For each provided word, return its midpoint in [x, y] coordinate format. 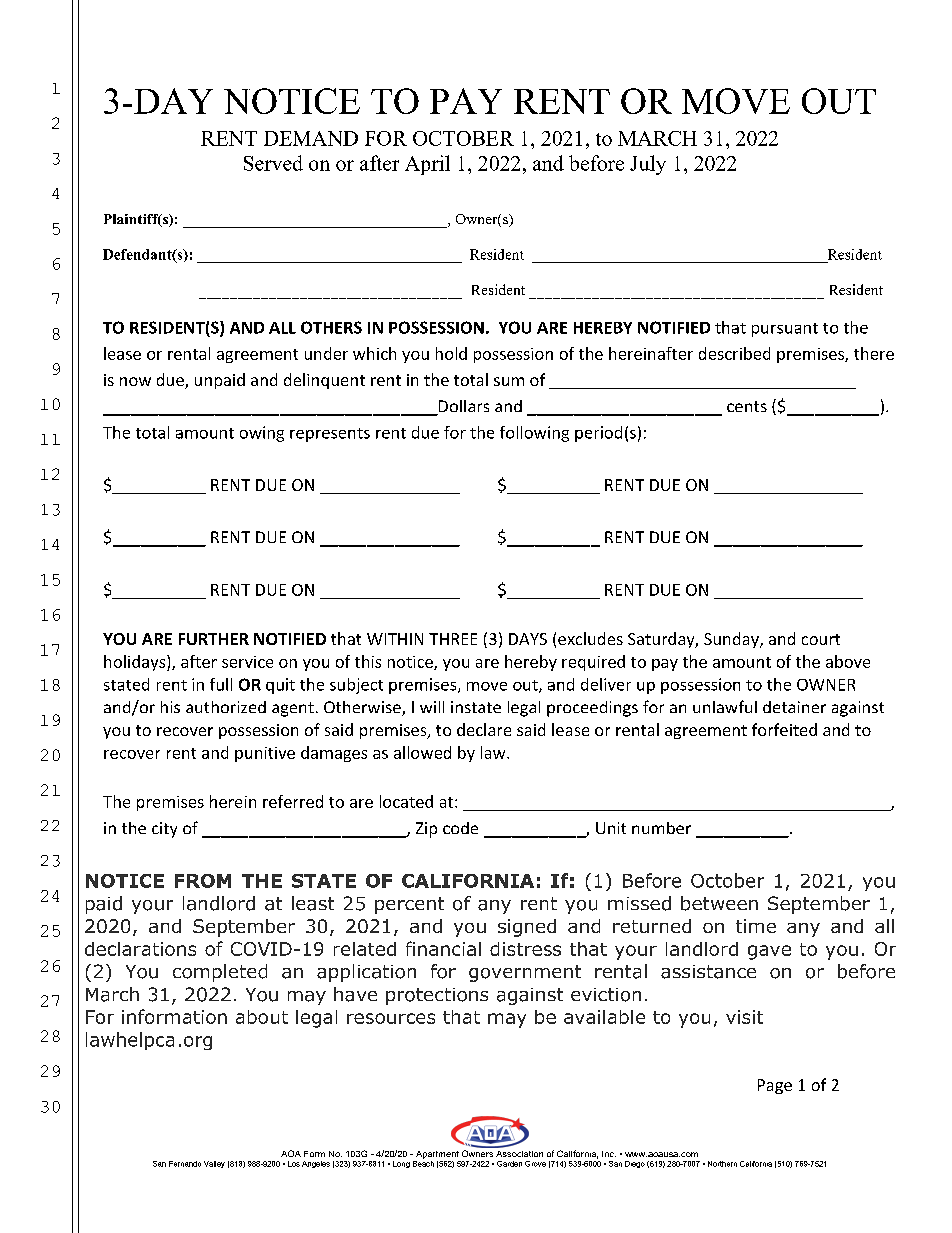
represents [330, 435]
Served [273, 163]
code [460, 828]
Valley [214, 1164]
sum [509, 381]
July [648, 165]
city [164, 830]
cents [747, 406]
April [427, 165]
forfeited [784, 729]
